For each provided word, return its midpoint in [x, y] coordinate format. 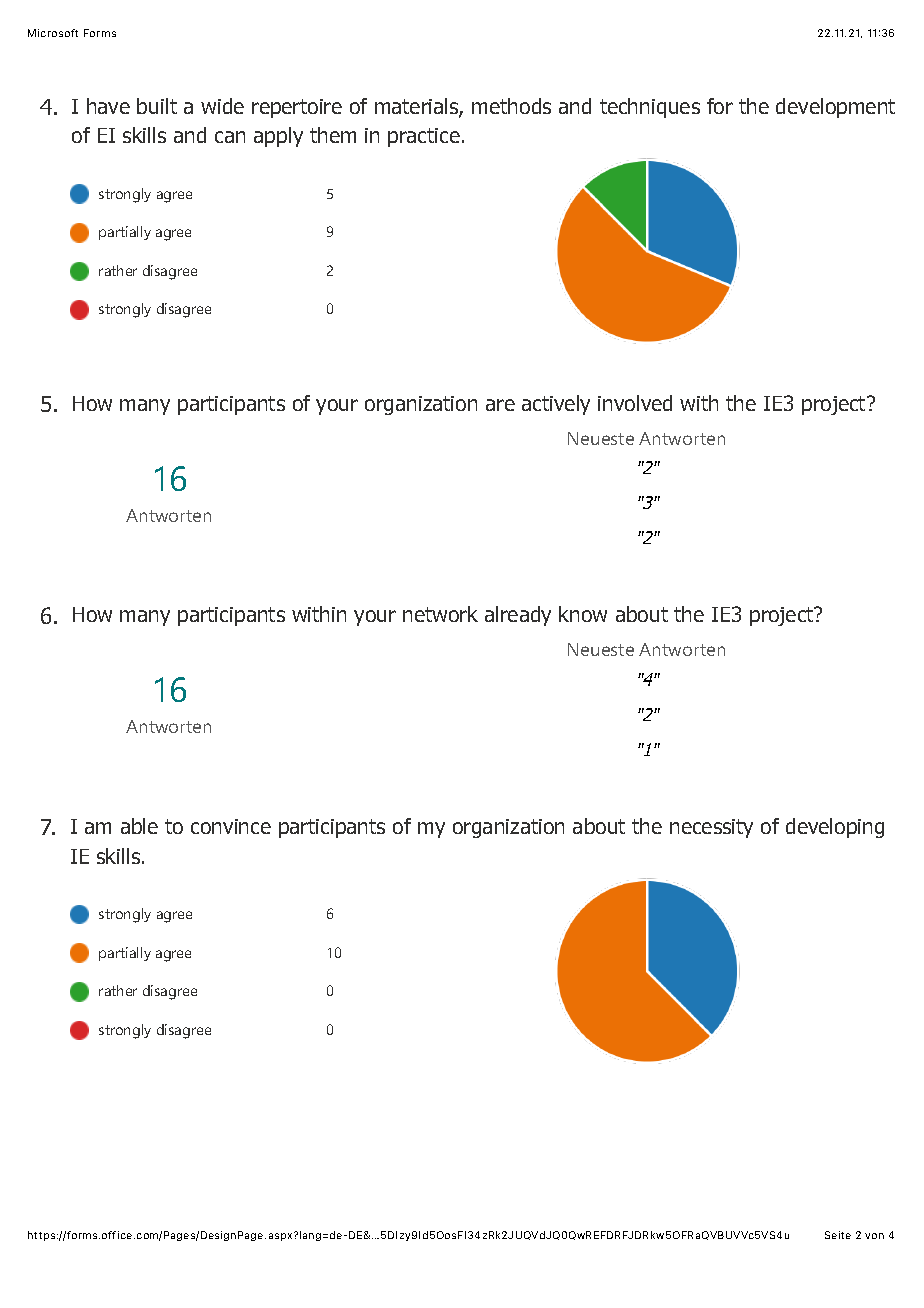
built [157, 106]
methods [511, 106]
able [139, 826]
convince [231, 826]
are [500, 405]
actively [556, 405]
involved [635, 403]
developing [835, 828]
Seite [838, 1235]
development [835, 108]
